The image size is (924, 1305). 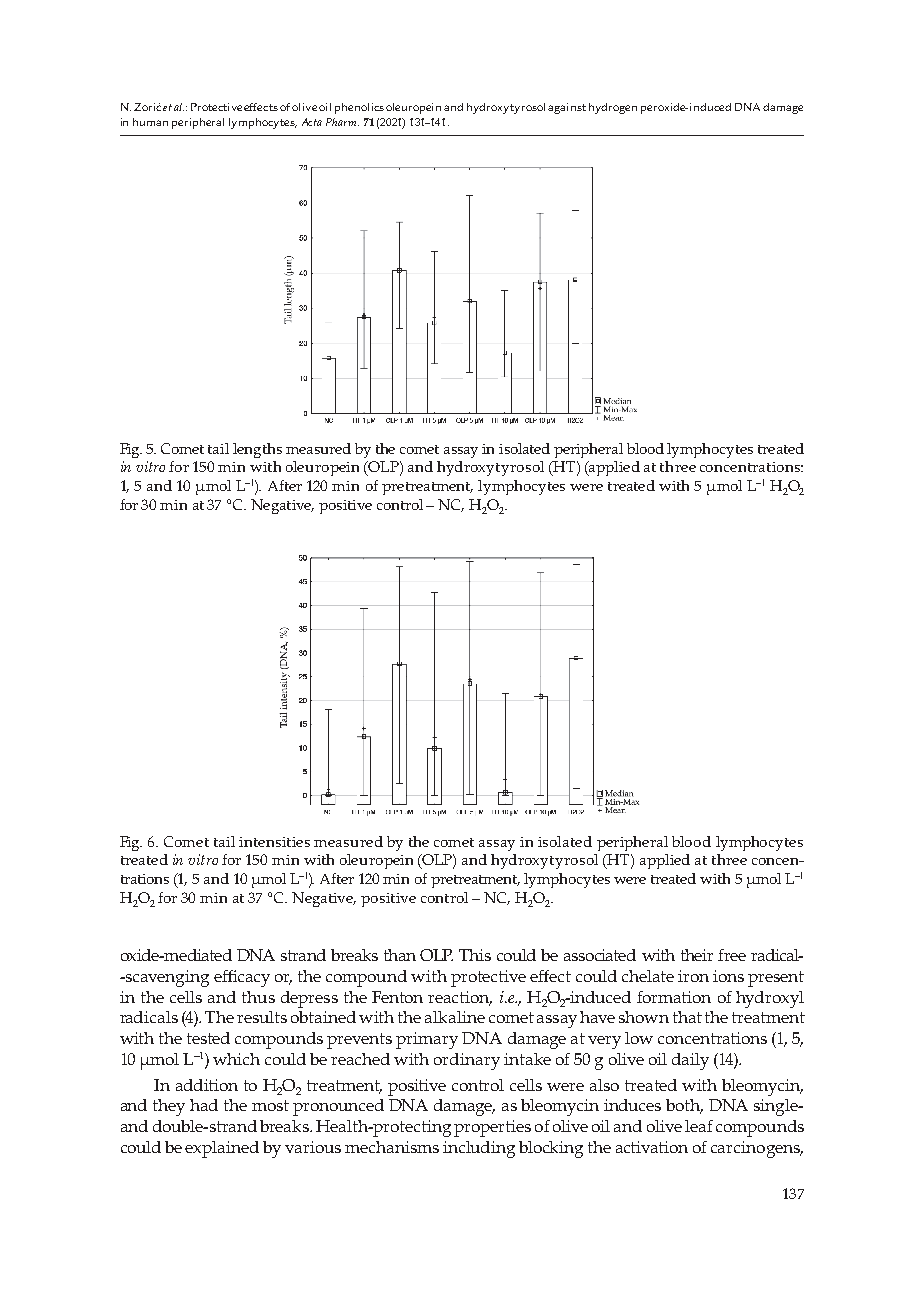 What do you see at coordinates (204, 1105) in the screenshot?
I see `had` at bounding box center [204, 1105].
